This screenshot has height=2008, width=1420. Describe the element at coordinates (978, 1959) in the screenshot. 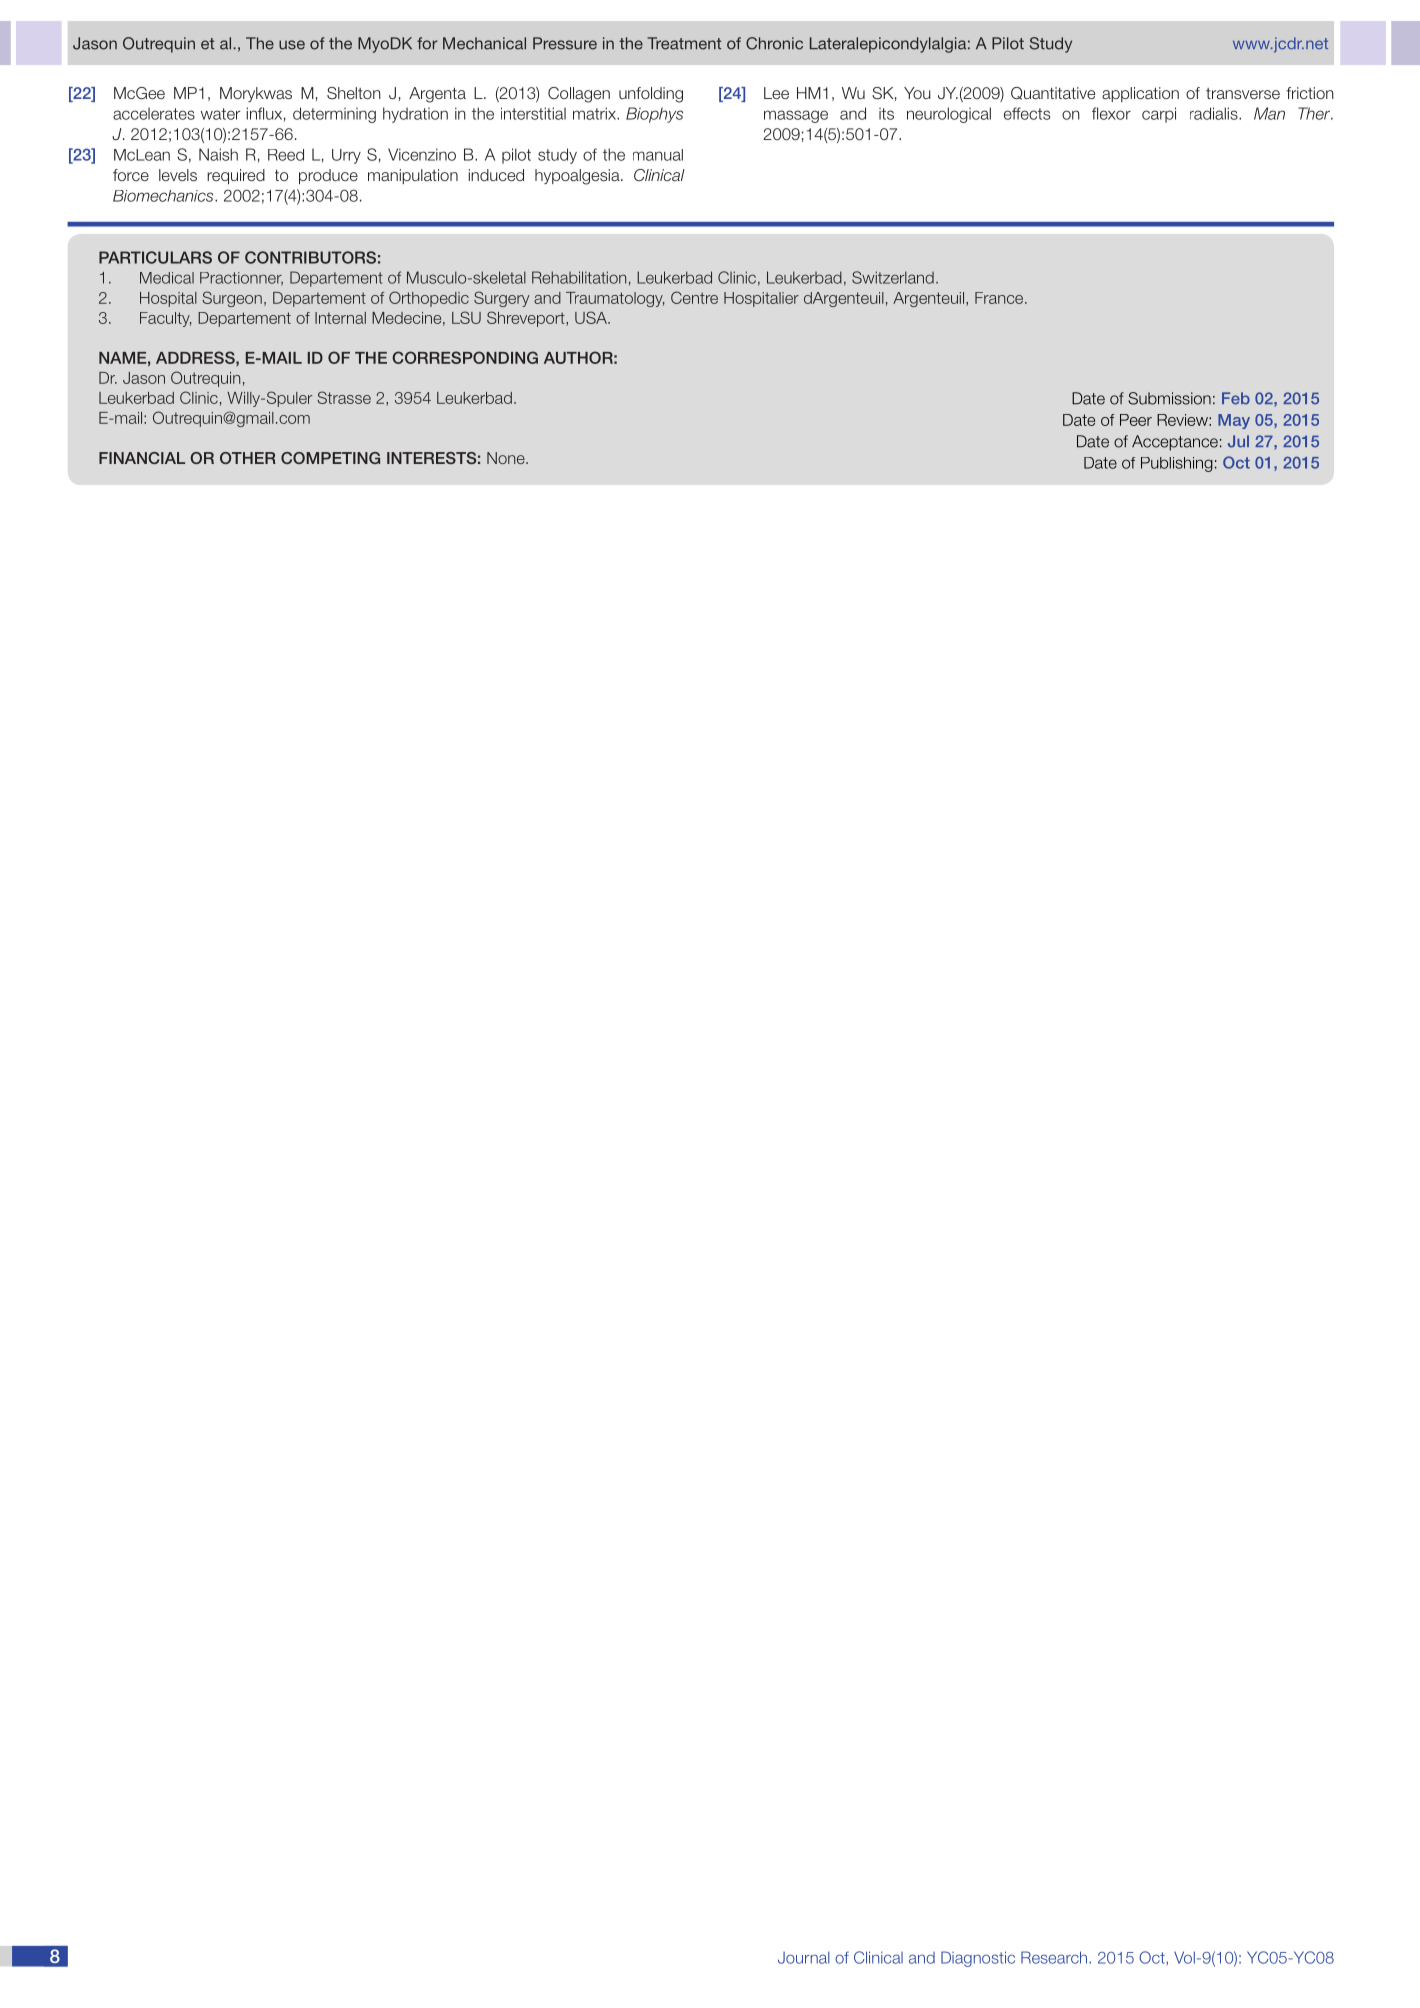

I see `Diagnostic` at that location.
